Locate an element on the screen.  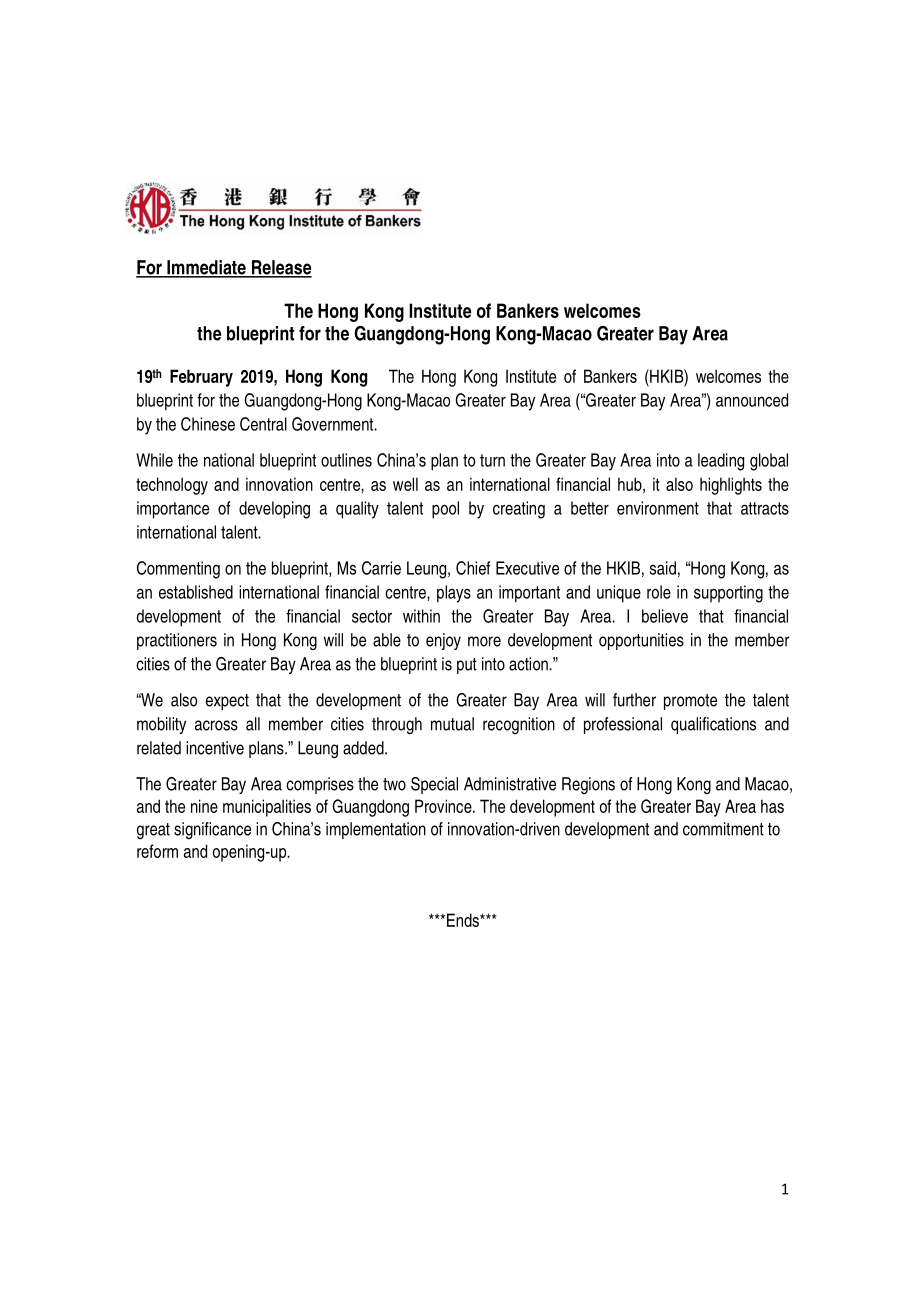
announced is located at coordinates (752, 400).
